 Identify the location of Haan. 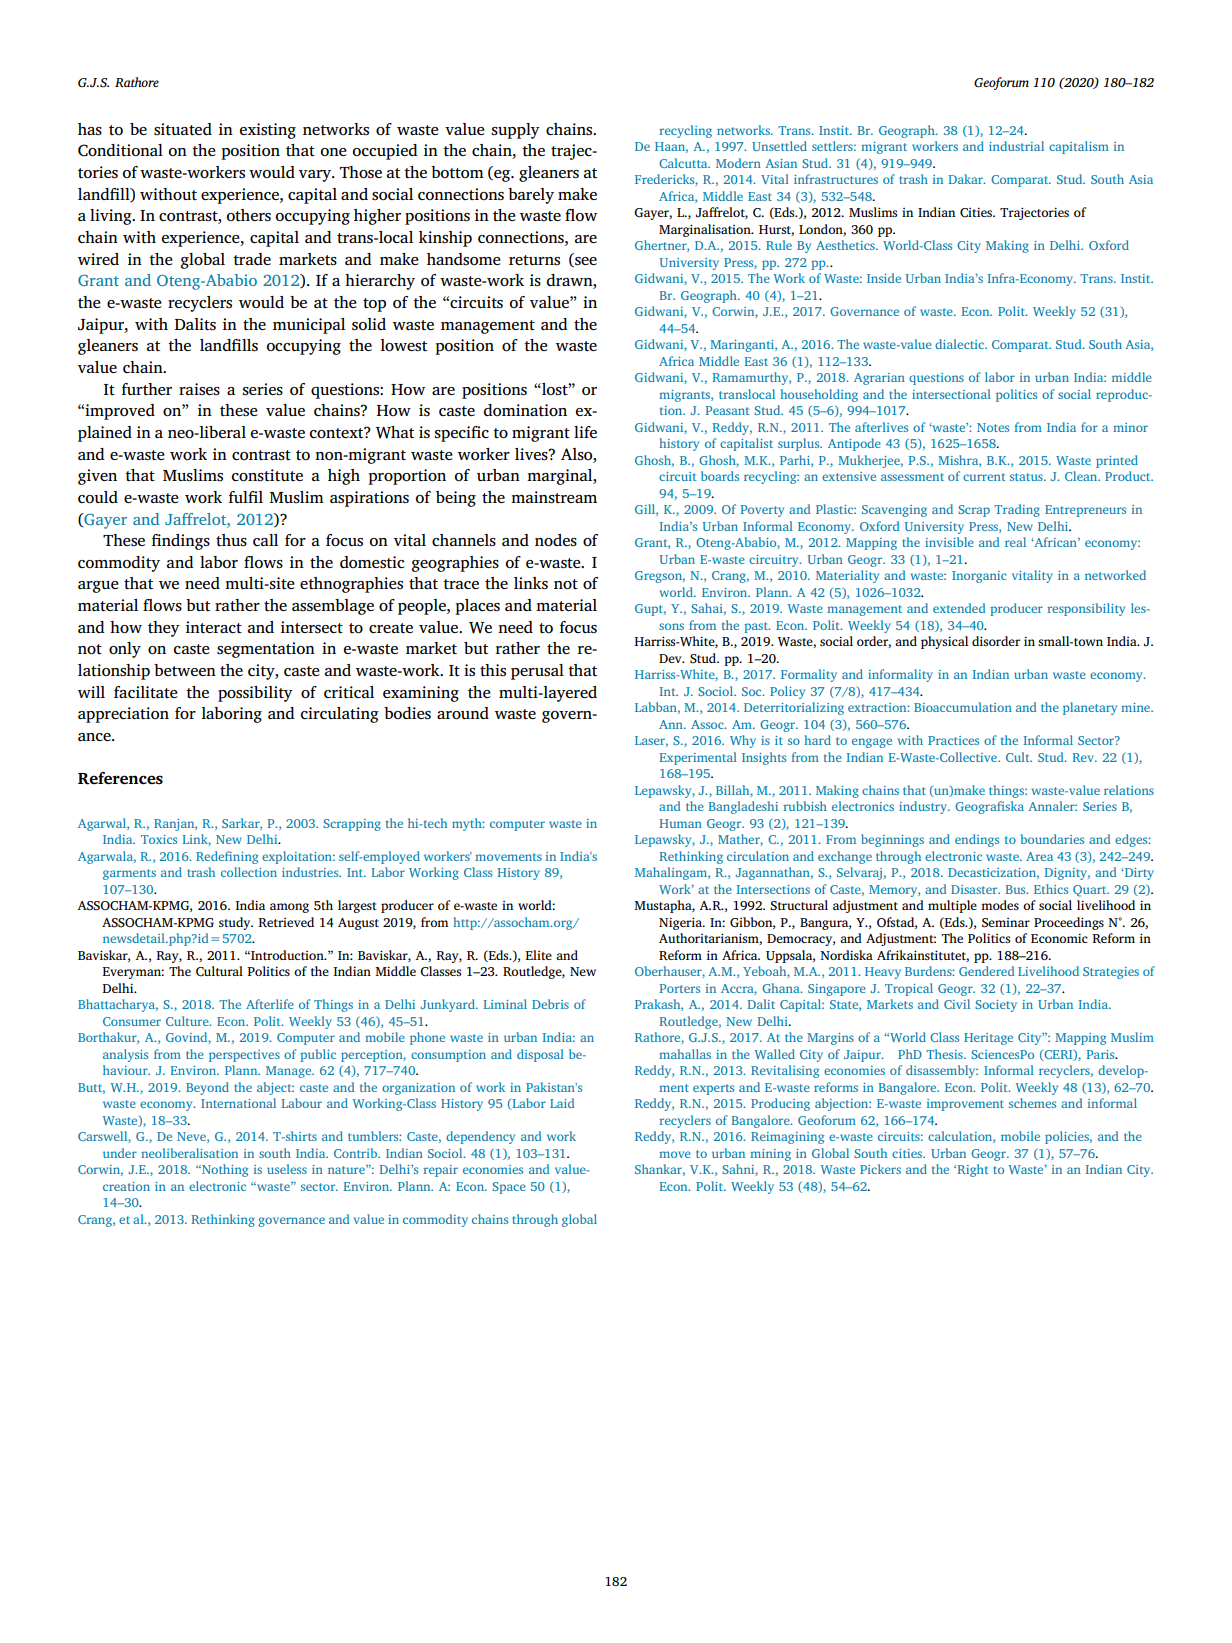
(671, 147).
